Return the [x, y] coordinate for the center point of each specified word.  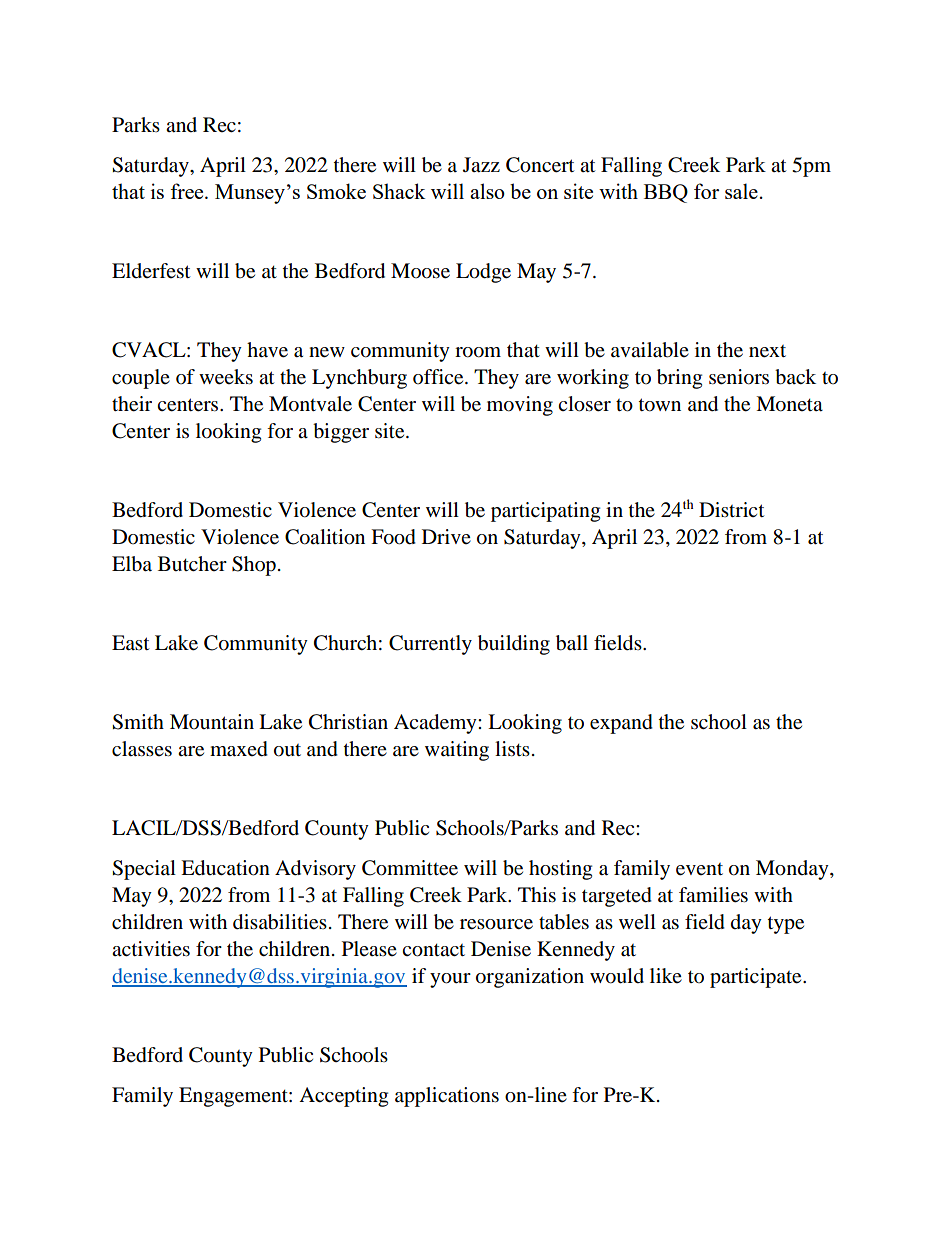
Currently [430, 645]
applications [447, 1097]
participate [757, 978]
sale [741, 191]
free [188, 191]
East [130, 642]
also [487, 191]
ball [572, 643]
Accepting [343, 1097]
